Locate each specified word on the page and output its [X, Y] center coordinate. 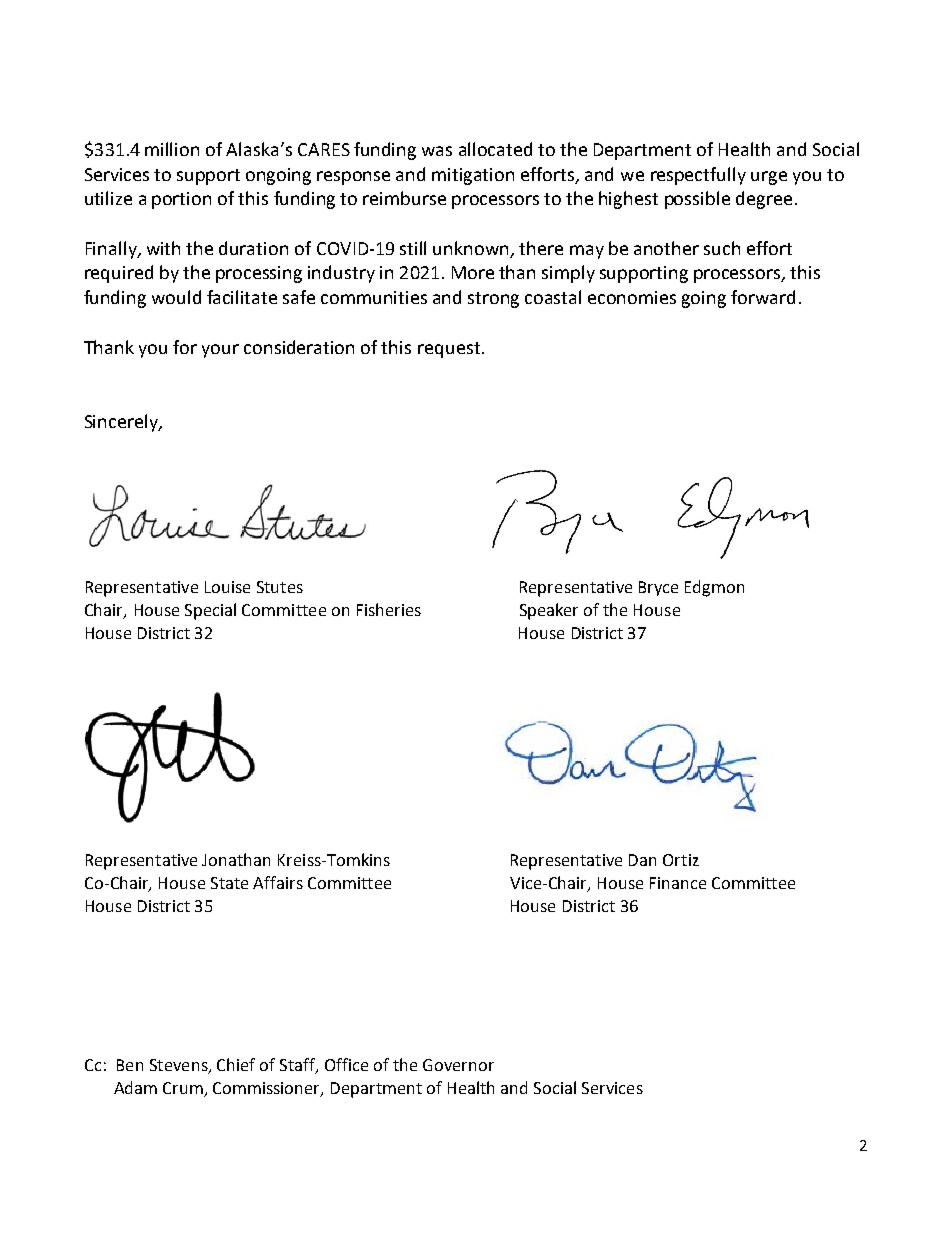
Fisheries [389, 609]
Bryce [658, 588]
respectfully [698, 176]
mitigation [473, 176]
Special [210, 611]
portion [181, 200]
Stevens [180, 1066]
